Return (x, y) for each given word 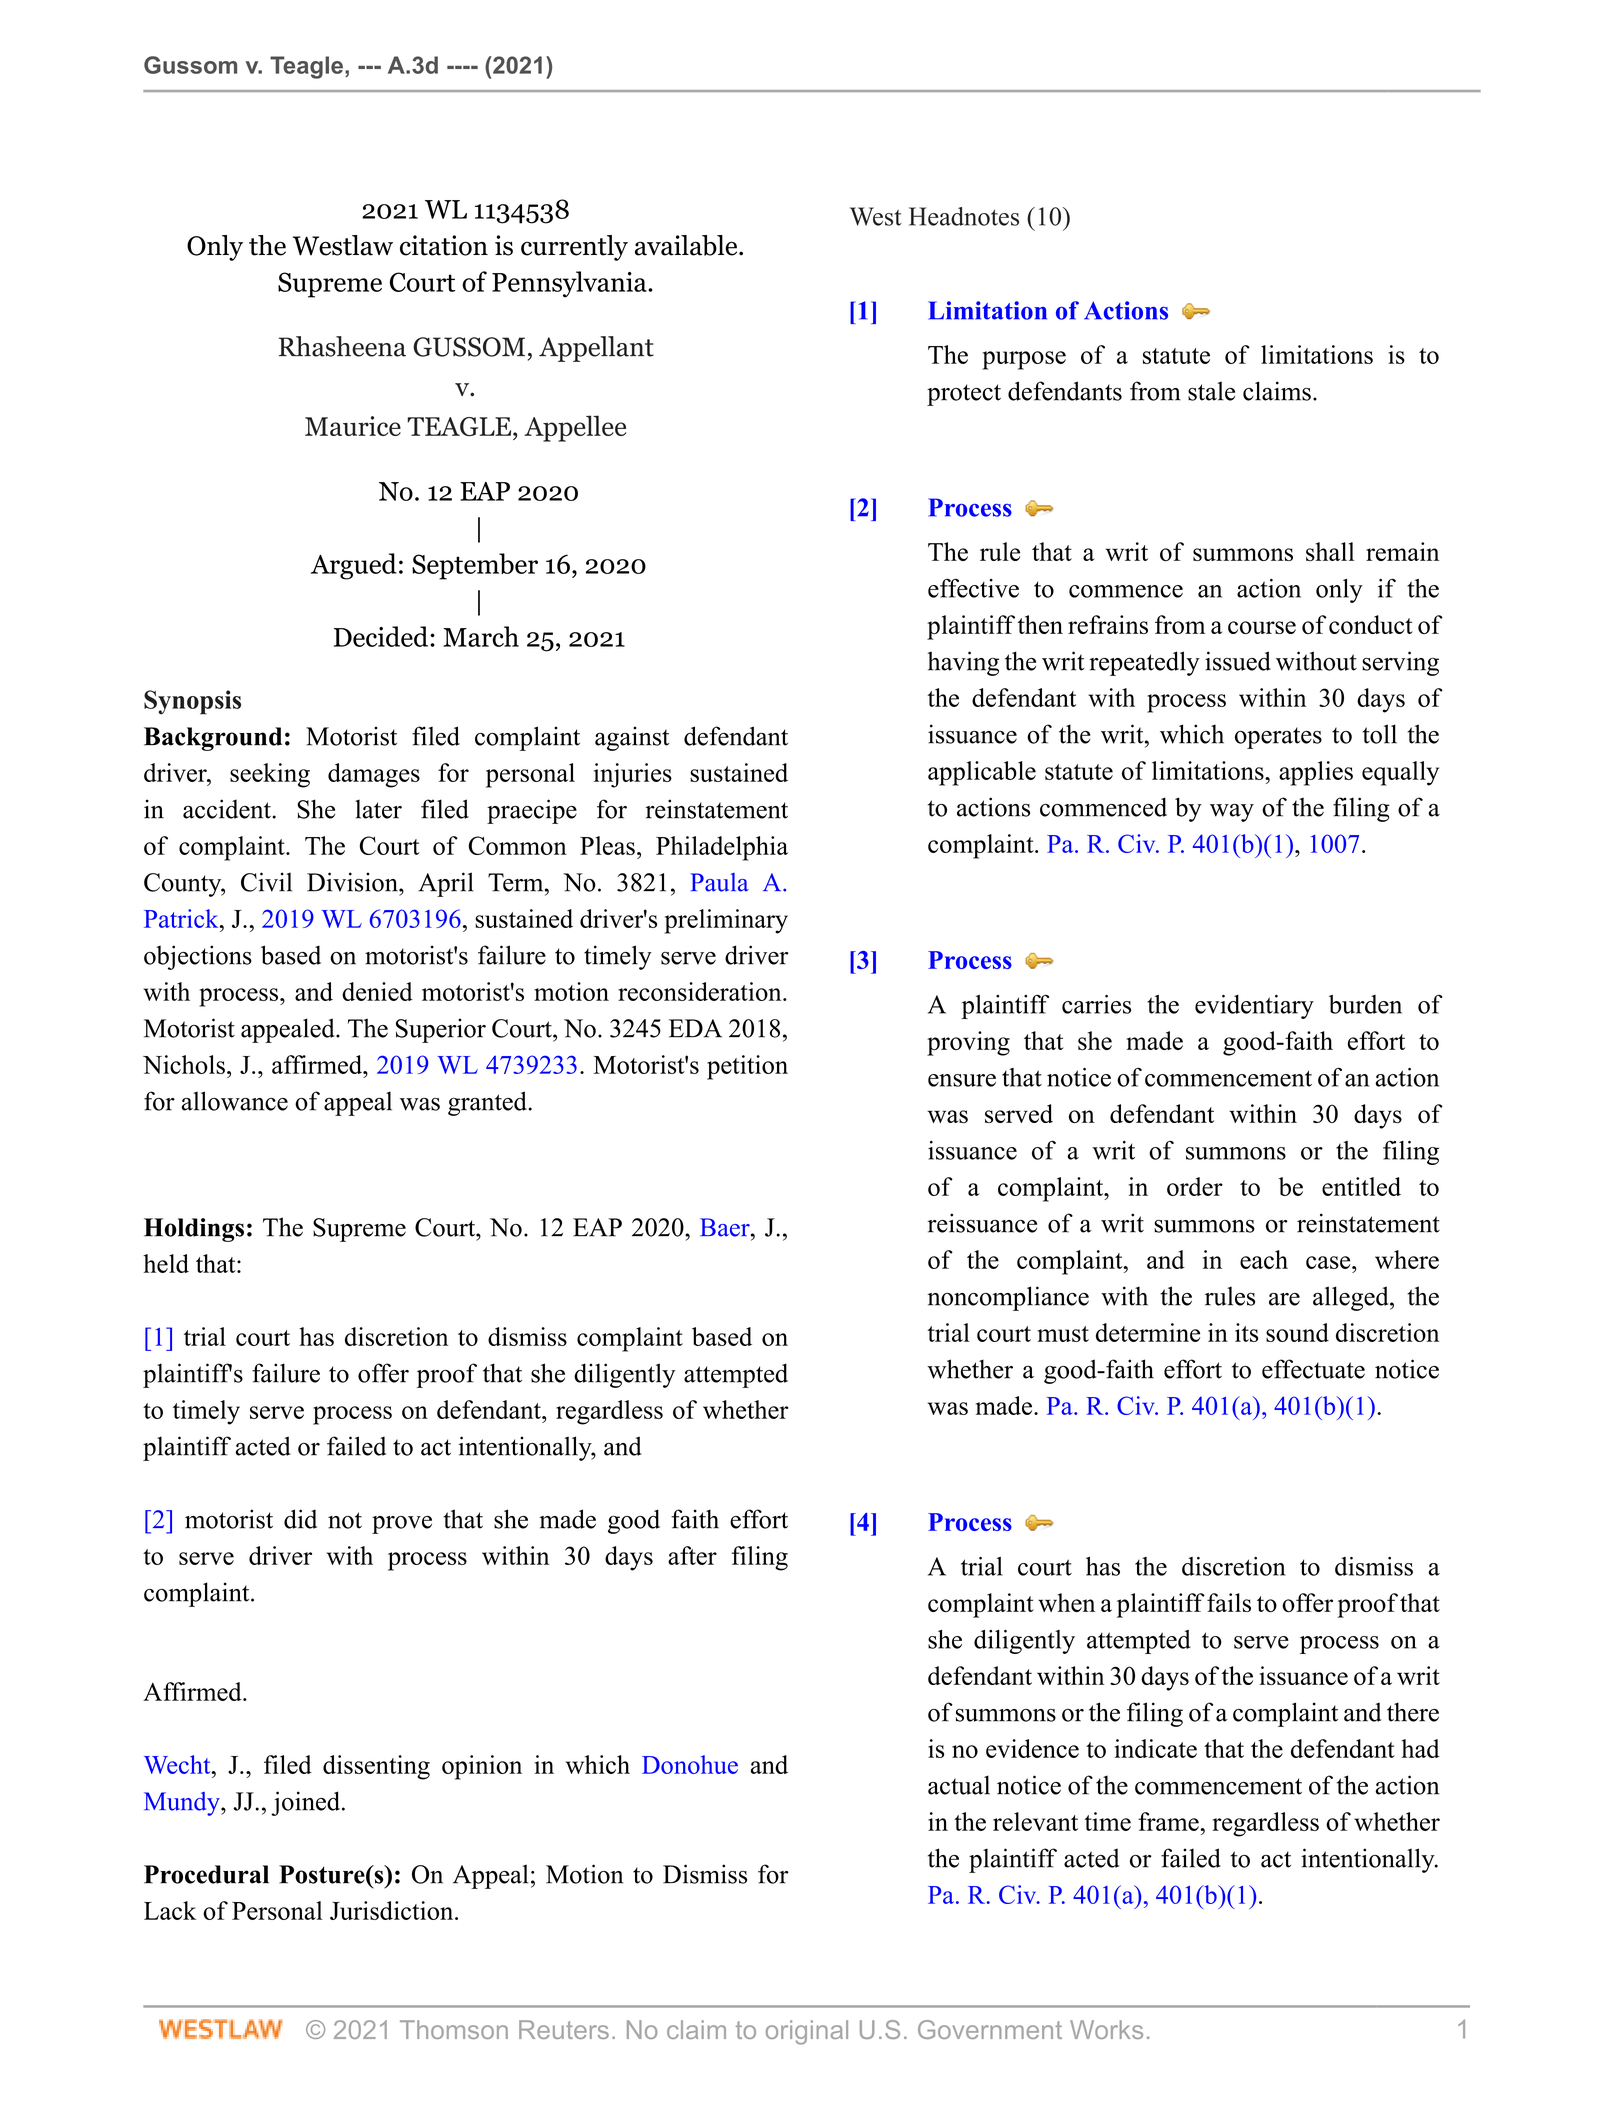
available (687, 245)
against (632, 738)
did (300, 1519)
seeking (270, 775)
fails (1229, 1602)
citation (444, 245)
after (692, 1555)
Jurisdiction (393, 1910)
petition (747, 1067)
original (807, 2032)
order (1195, 1186)
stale (1211, 391)
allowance (234, 1101)
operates (1278, 738)
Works (1106, 2029)
